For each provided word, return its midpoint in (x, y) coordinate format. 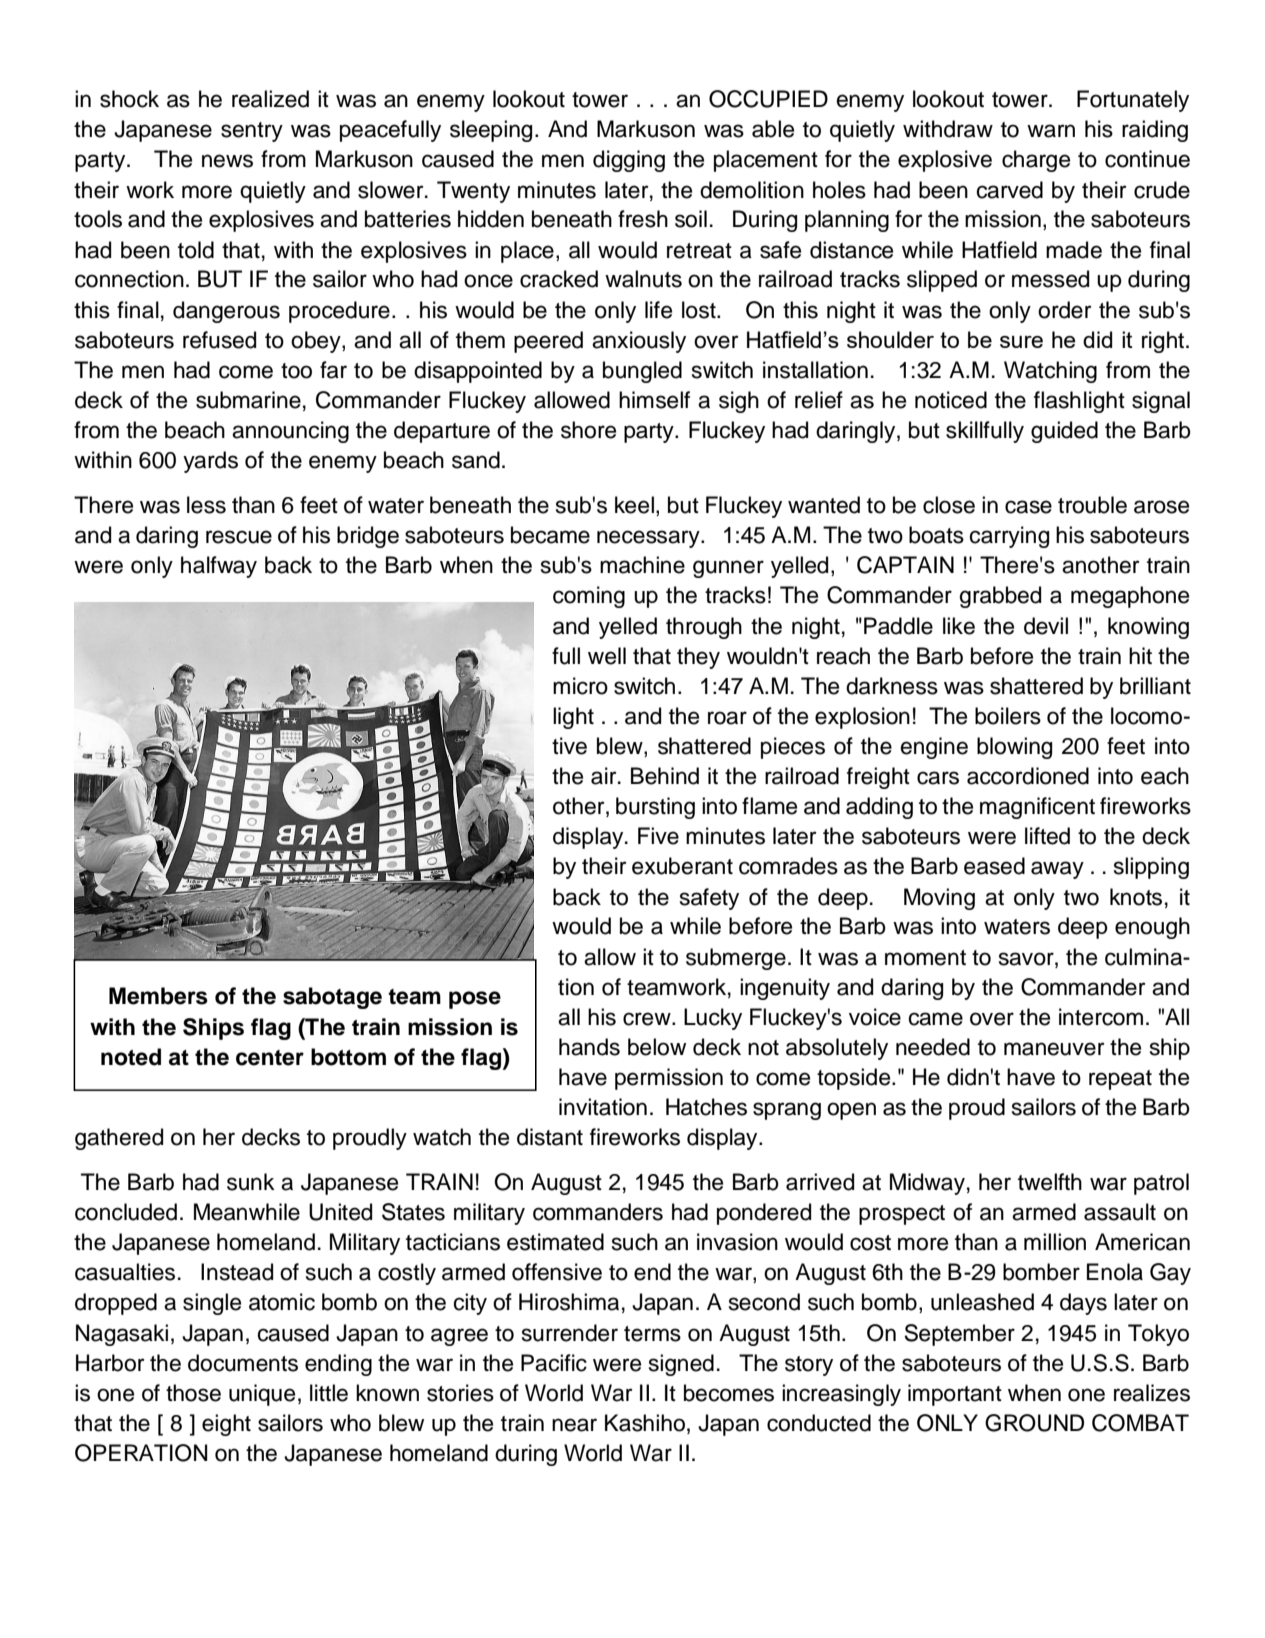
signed (681, 1365)
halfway (219, 567)
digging (629, 161)
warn (1051, 131)
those (193, 1393)
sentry (252, 132)
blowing (1014, 748)
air (605, 776)
